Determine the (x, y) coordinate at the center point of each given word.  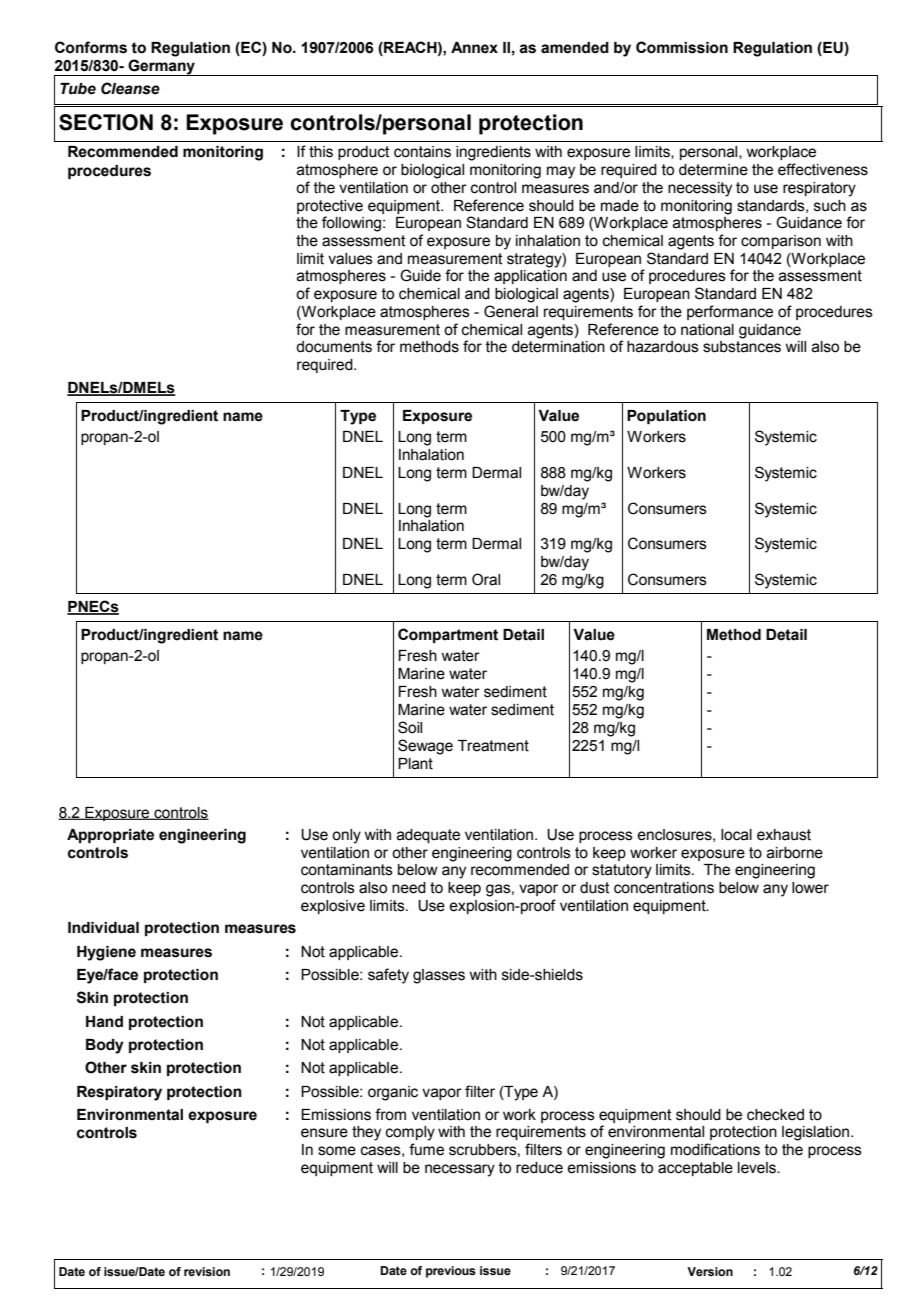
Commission (682, 47)
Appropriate (110, 836)
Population (666, 417)
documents (334, 347)
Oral (486, 579)
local (736, 835)
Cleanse (130, 88)
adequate (428, 836)
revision (207, 1271)
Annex (474, 48)
